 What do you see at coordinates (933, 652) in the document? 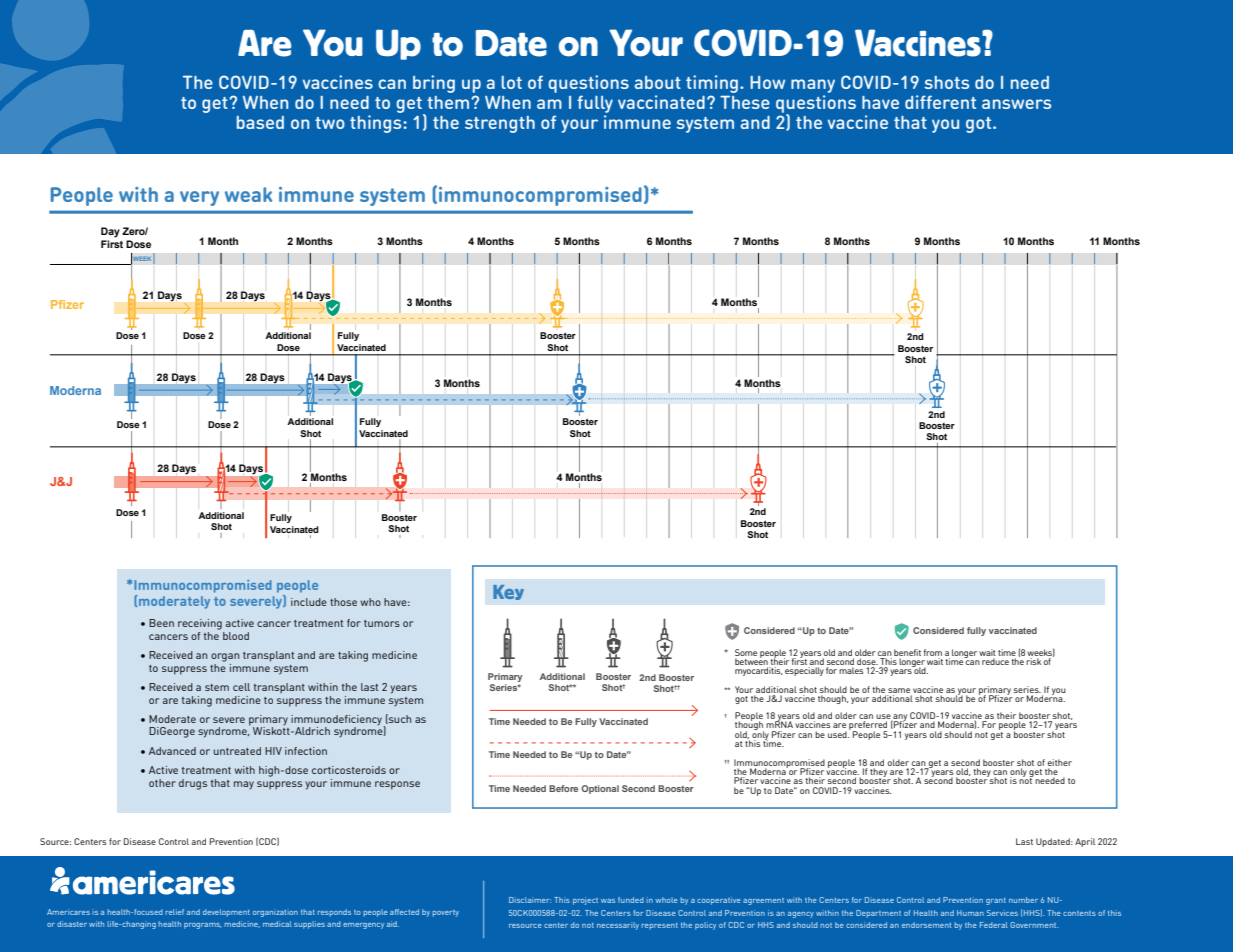
I see `from` at bounding box center [933, 652].
